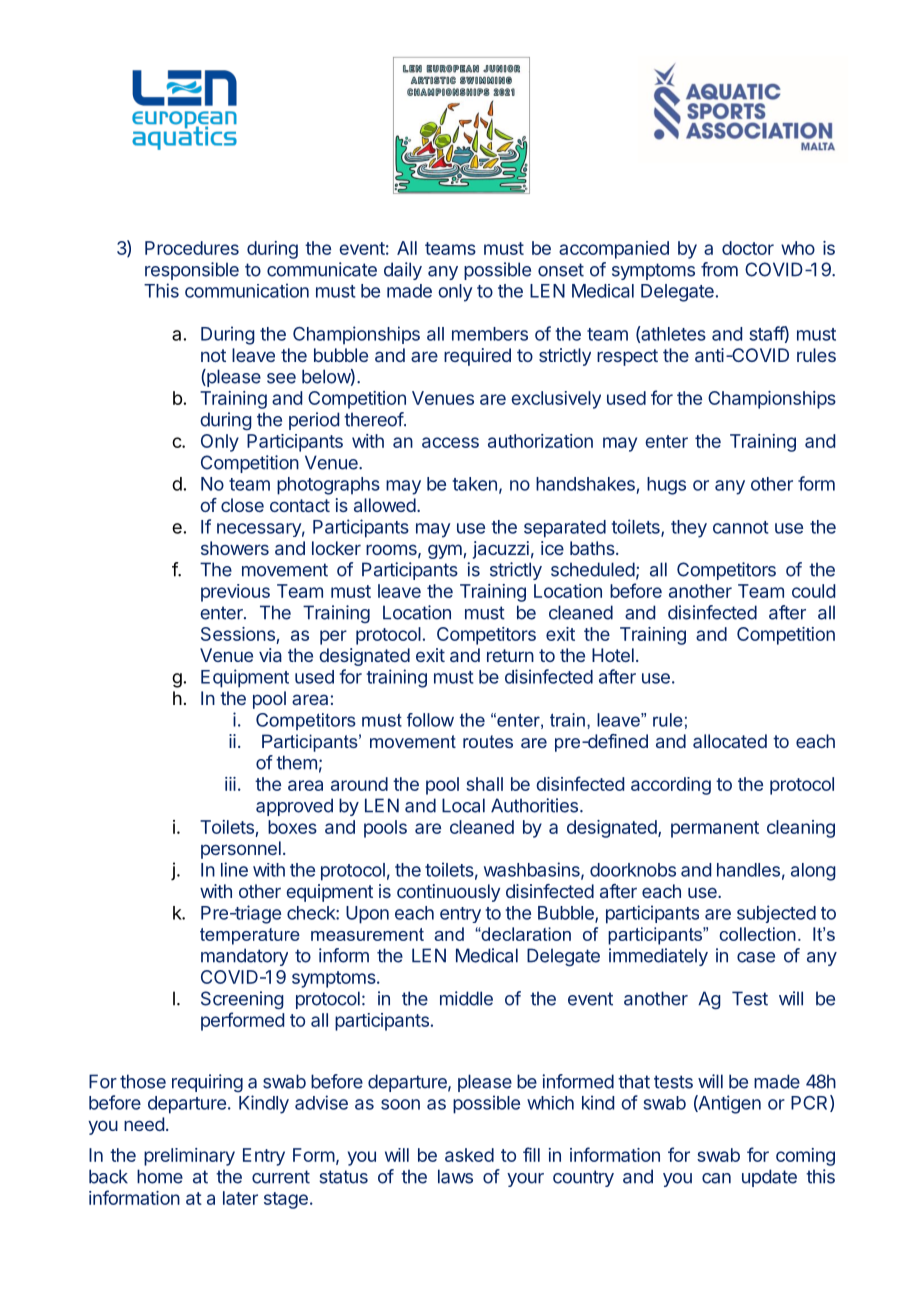  What do you see at coordinates (189, 1157) in the screenshot?
I see `preliminary` at bounding box center [189, 1157].
